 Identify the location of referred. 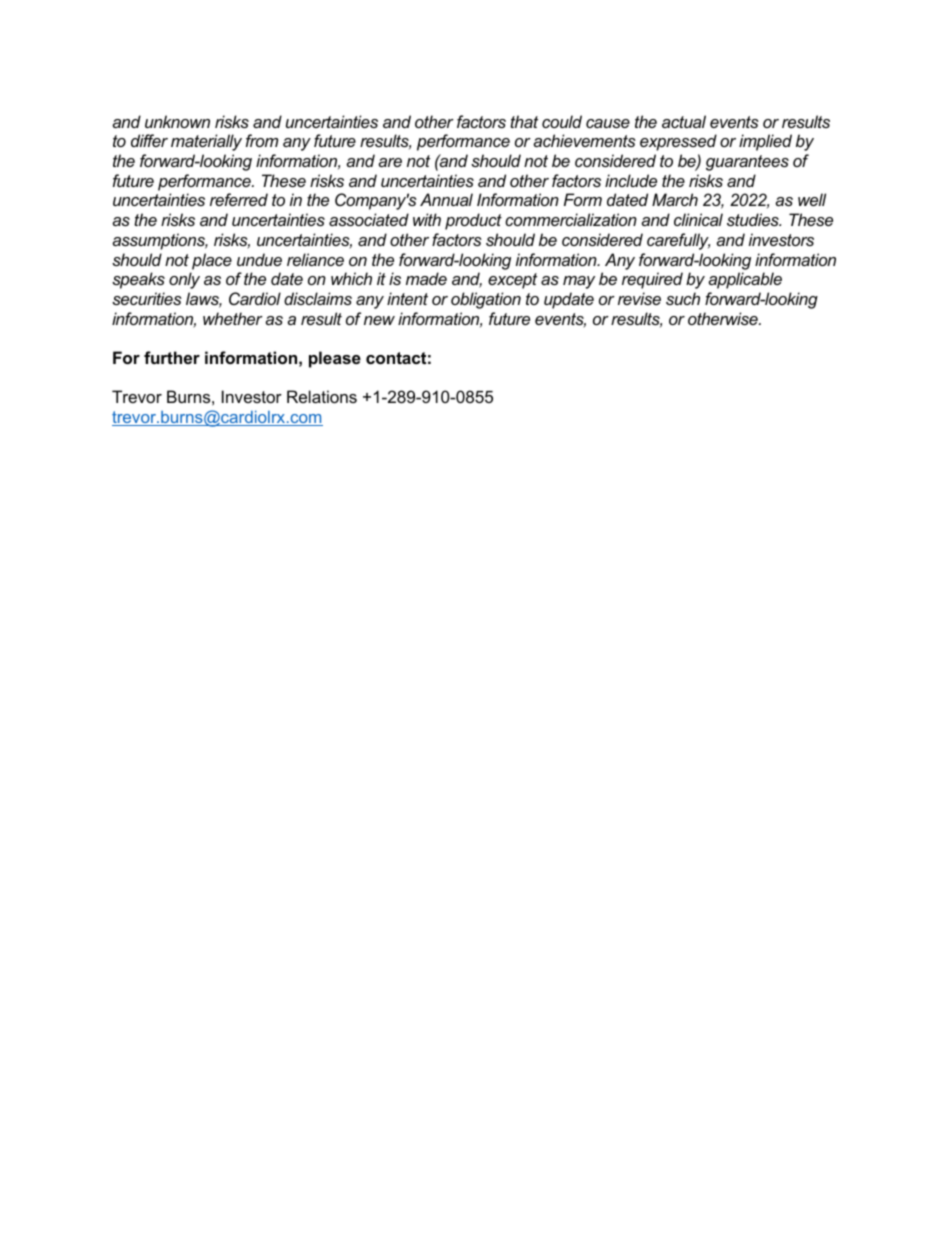
(239, 199).
